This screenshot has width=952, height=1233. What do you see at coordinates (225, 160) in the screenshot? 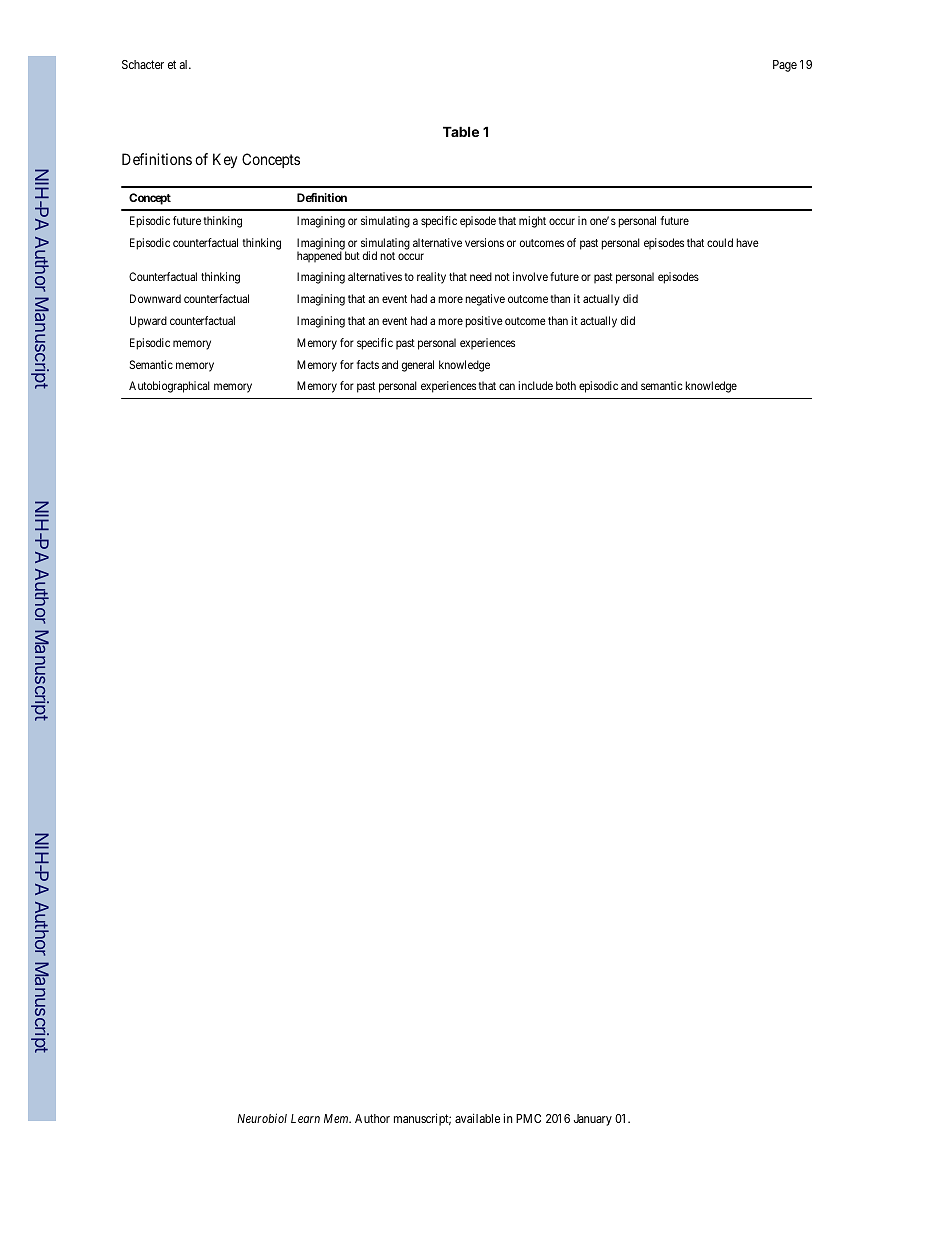
I see `Key` at bounding box center [225, 160].
